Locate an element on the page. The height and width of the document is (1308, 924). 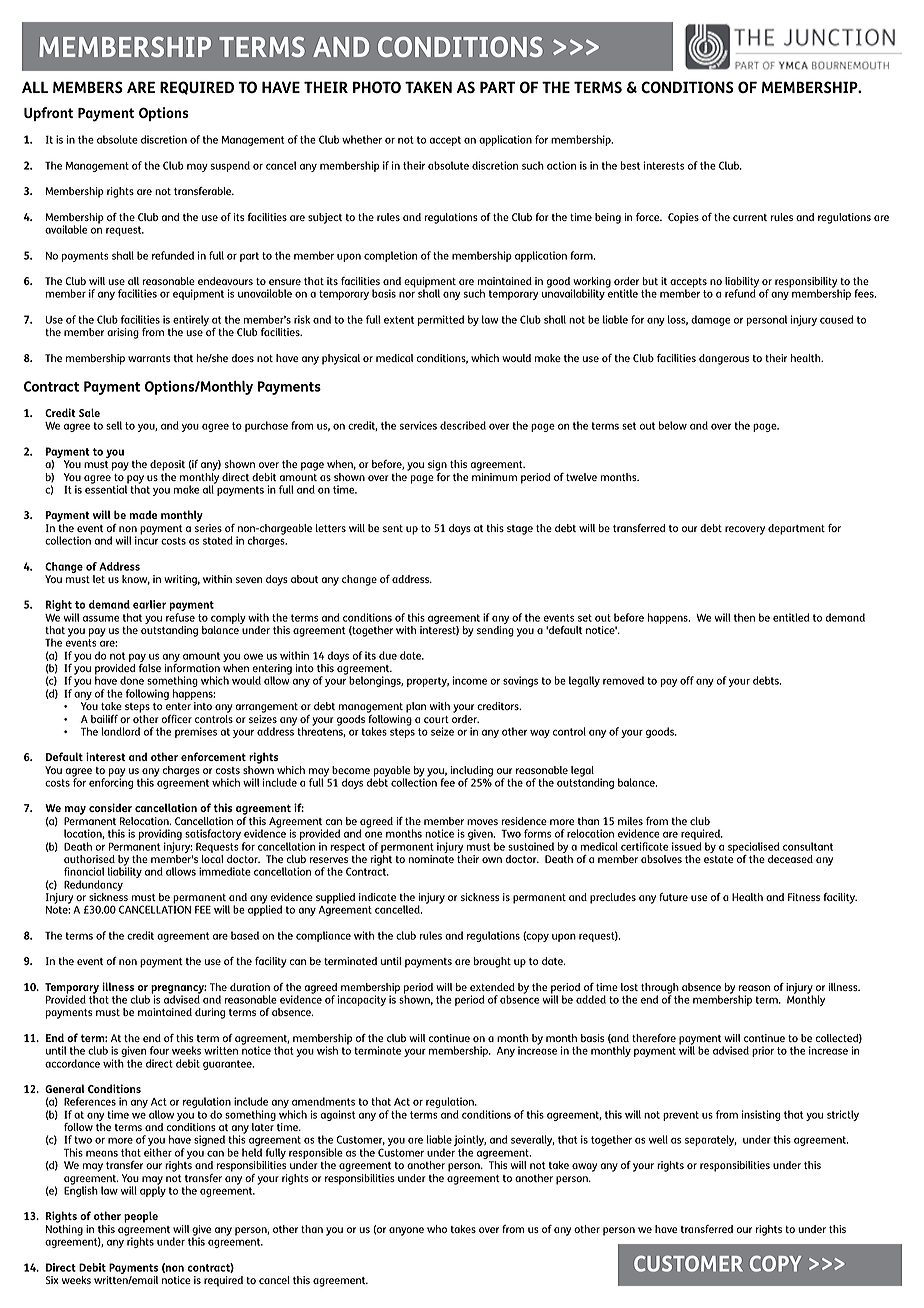
people is located at coordinates (141, 1217).
